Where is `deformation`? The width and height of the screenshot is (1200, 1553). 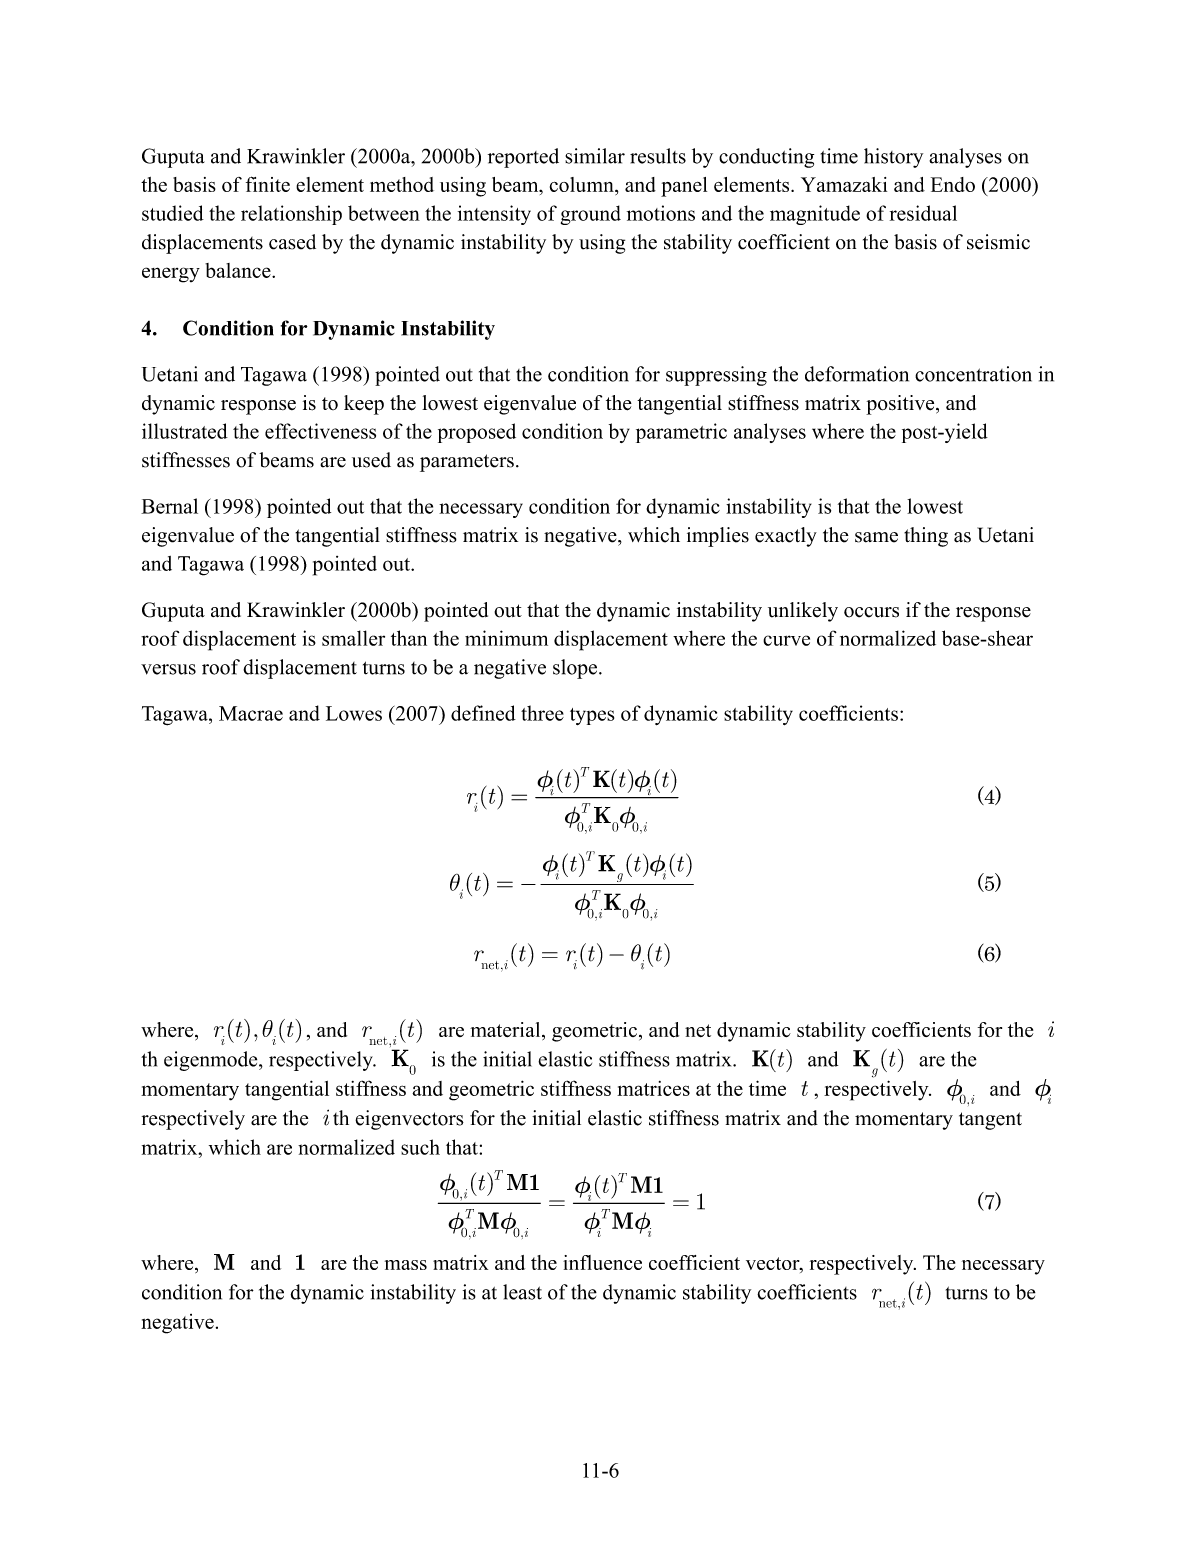
deformation is located at coordinates (857, 374).
